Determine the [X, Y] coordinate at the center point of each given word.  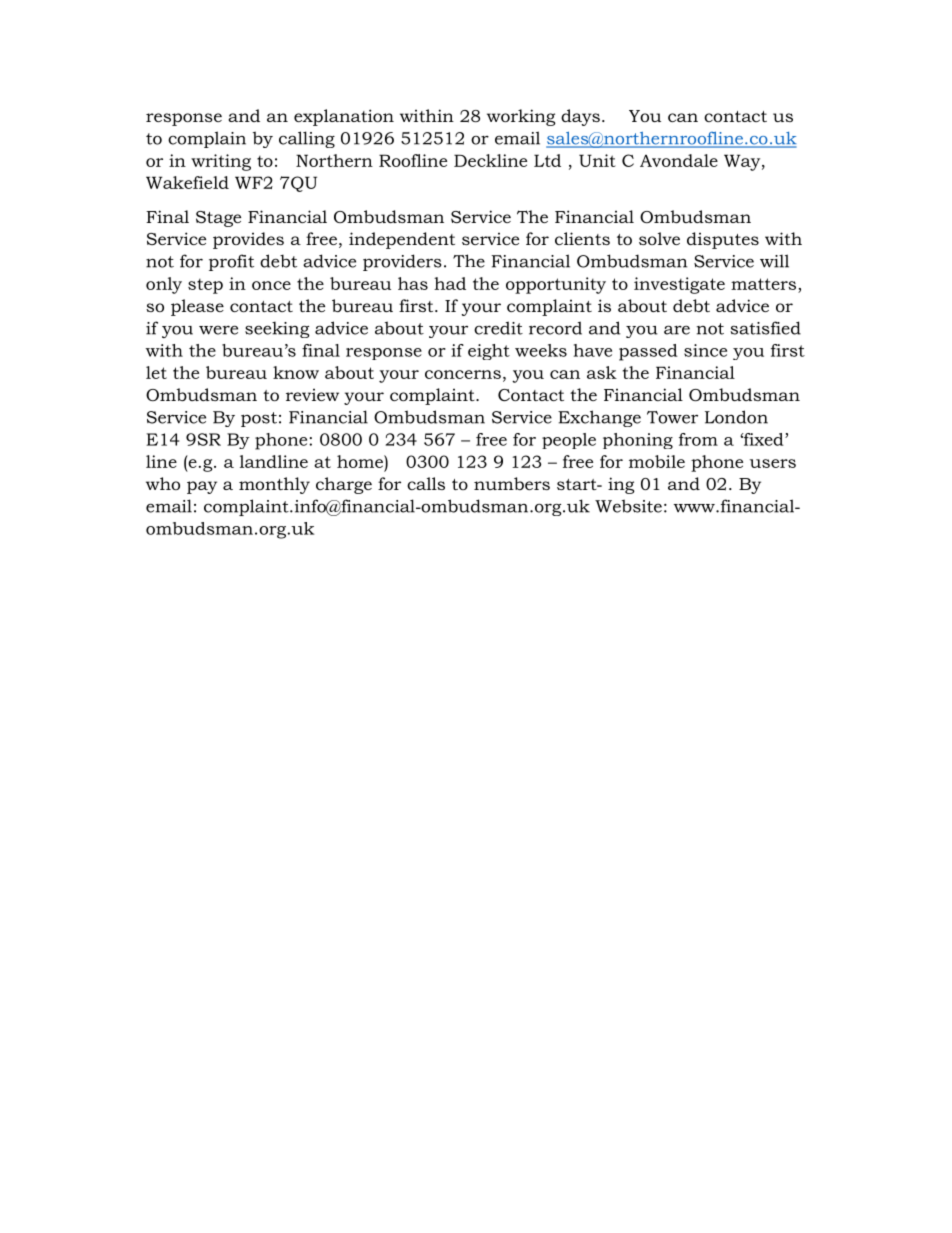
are [677, 330]
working [521, 117]
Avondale [679, 160]
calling [307, 139]
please [197, 307]
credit [498, 328]
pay [202, 487]
